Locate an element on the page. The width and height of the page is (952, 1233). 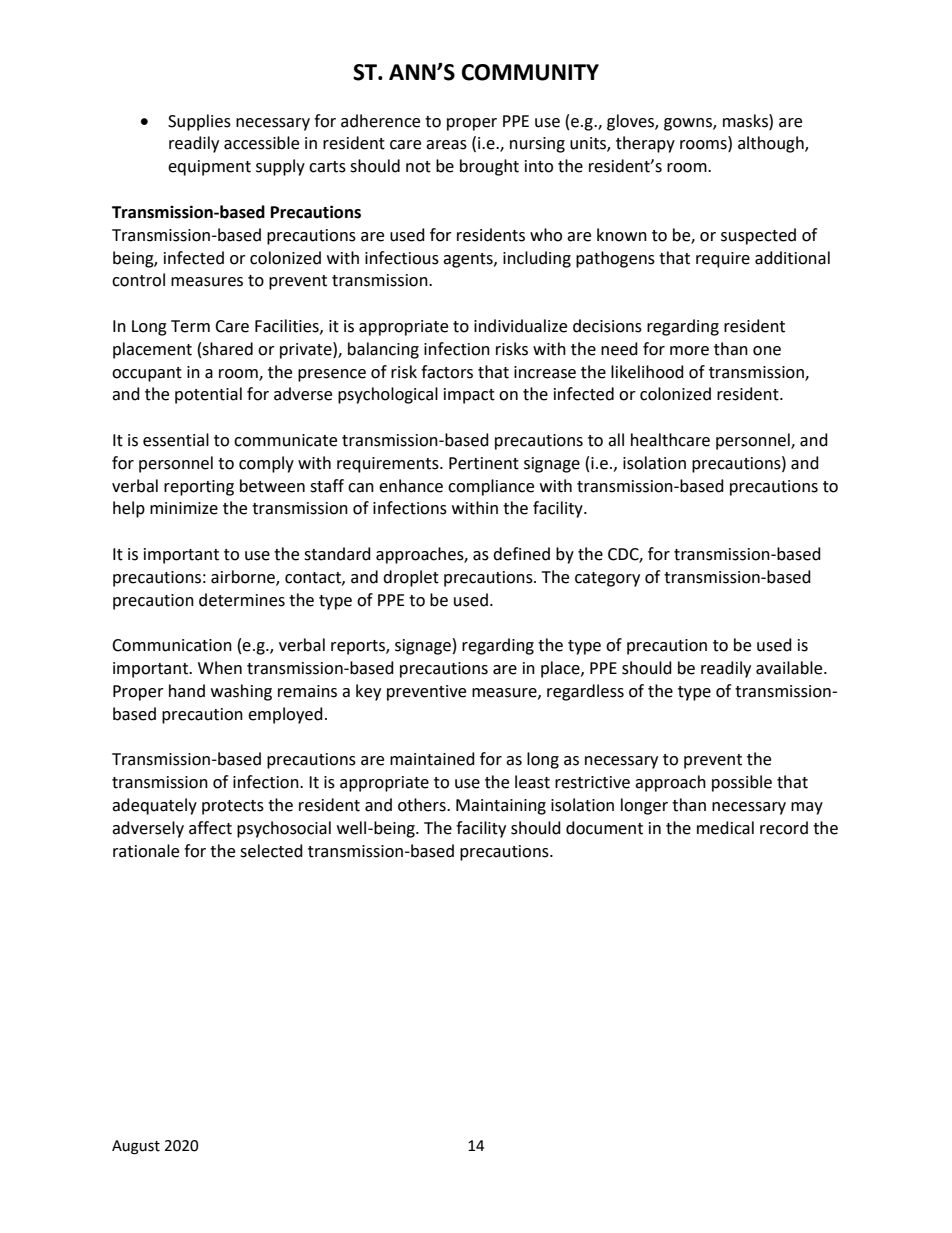
droplet is located at coordinates (411, 578).
